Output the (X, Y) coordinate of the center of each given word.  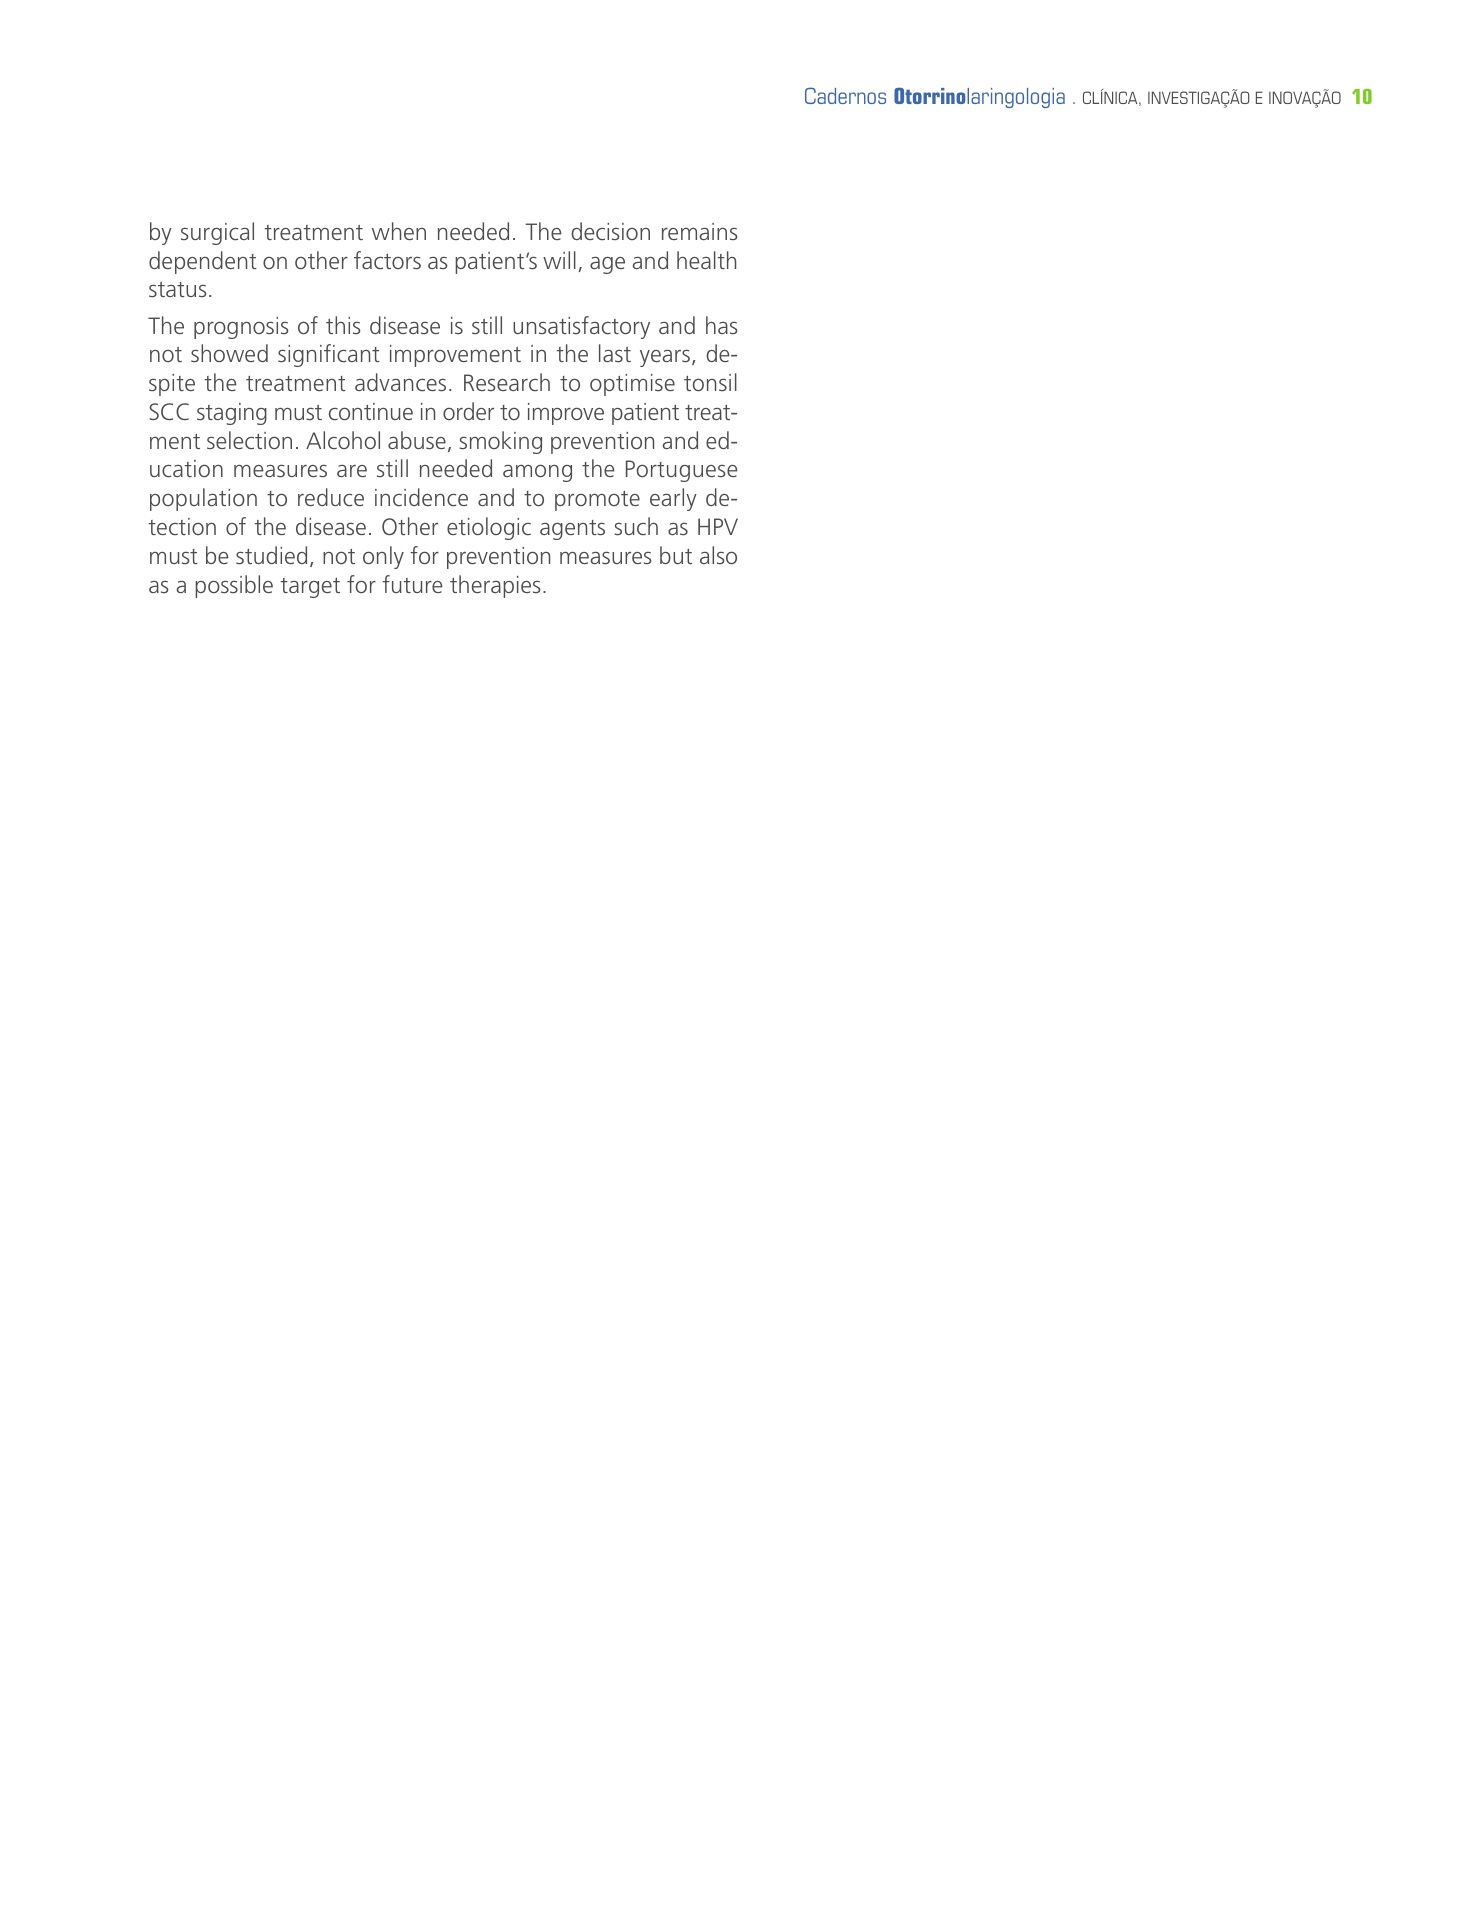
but (676, 555)
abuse (417, 440)
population (203, 499)
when (399, 231)
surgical (217, 233)
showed (229, 353)
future (412, 584)
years (665, 358)
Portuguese (682, 471)
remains (700, 231)
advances (400, 382)
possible (234, 586)
